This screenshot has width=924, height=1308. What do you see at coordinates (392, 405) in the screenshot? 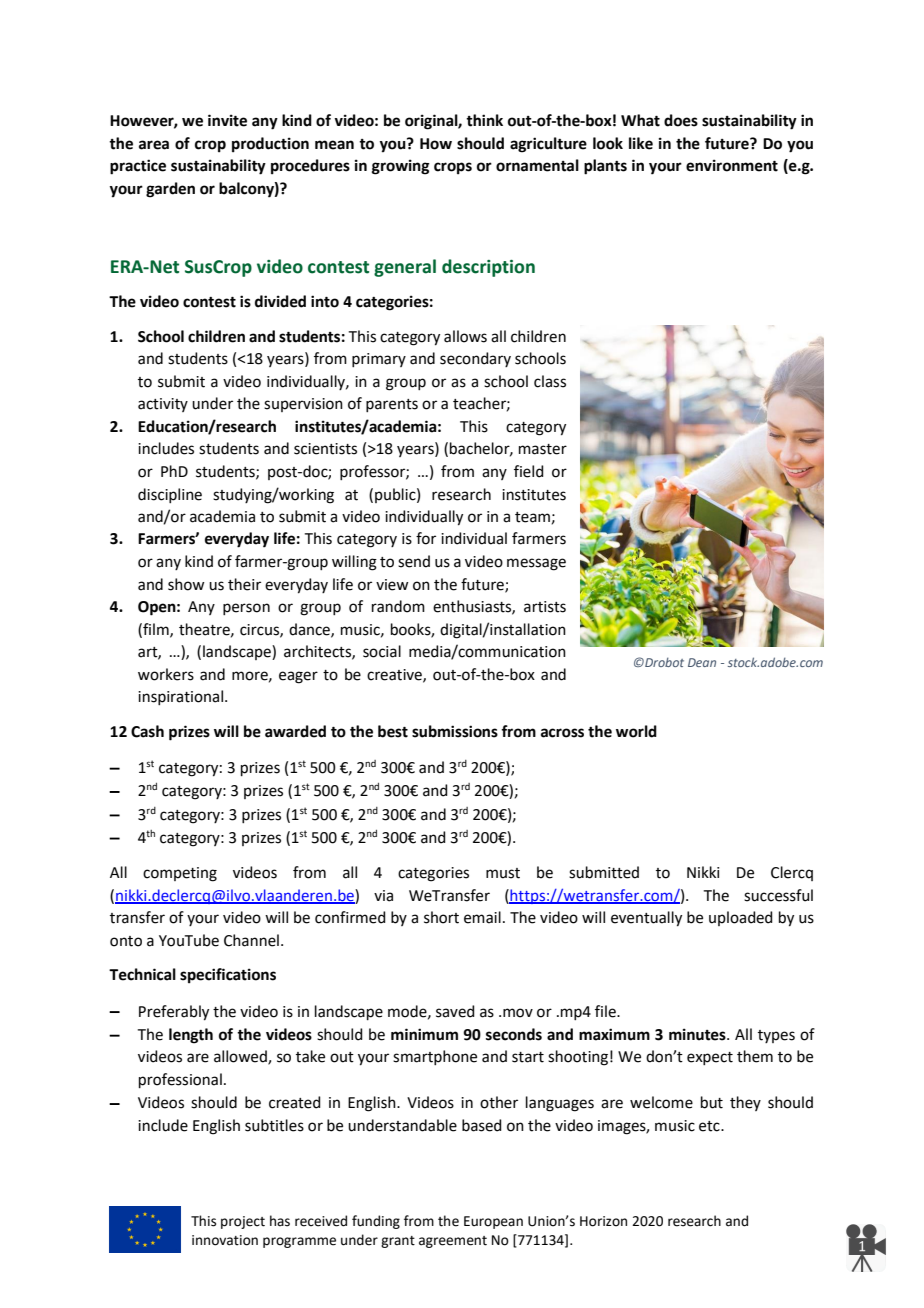
I see `parents` at bounding box center [392, 405].
